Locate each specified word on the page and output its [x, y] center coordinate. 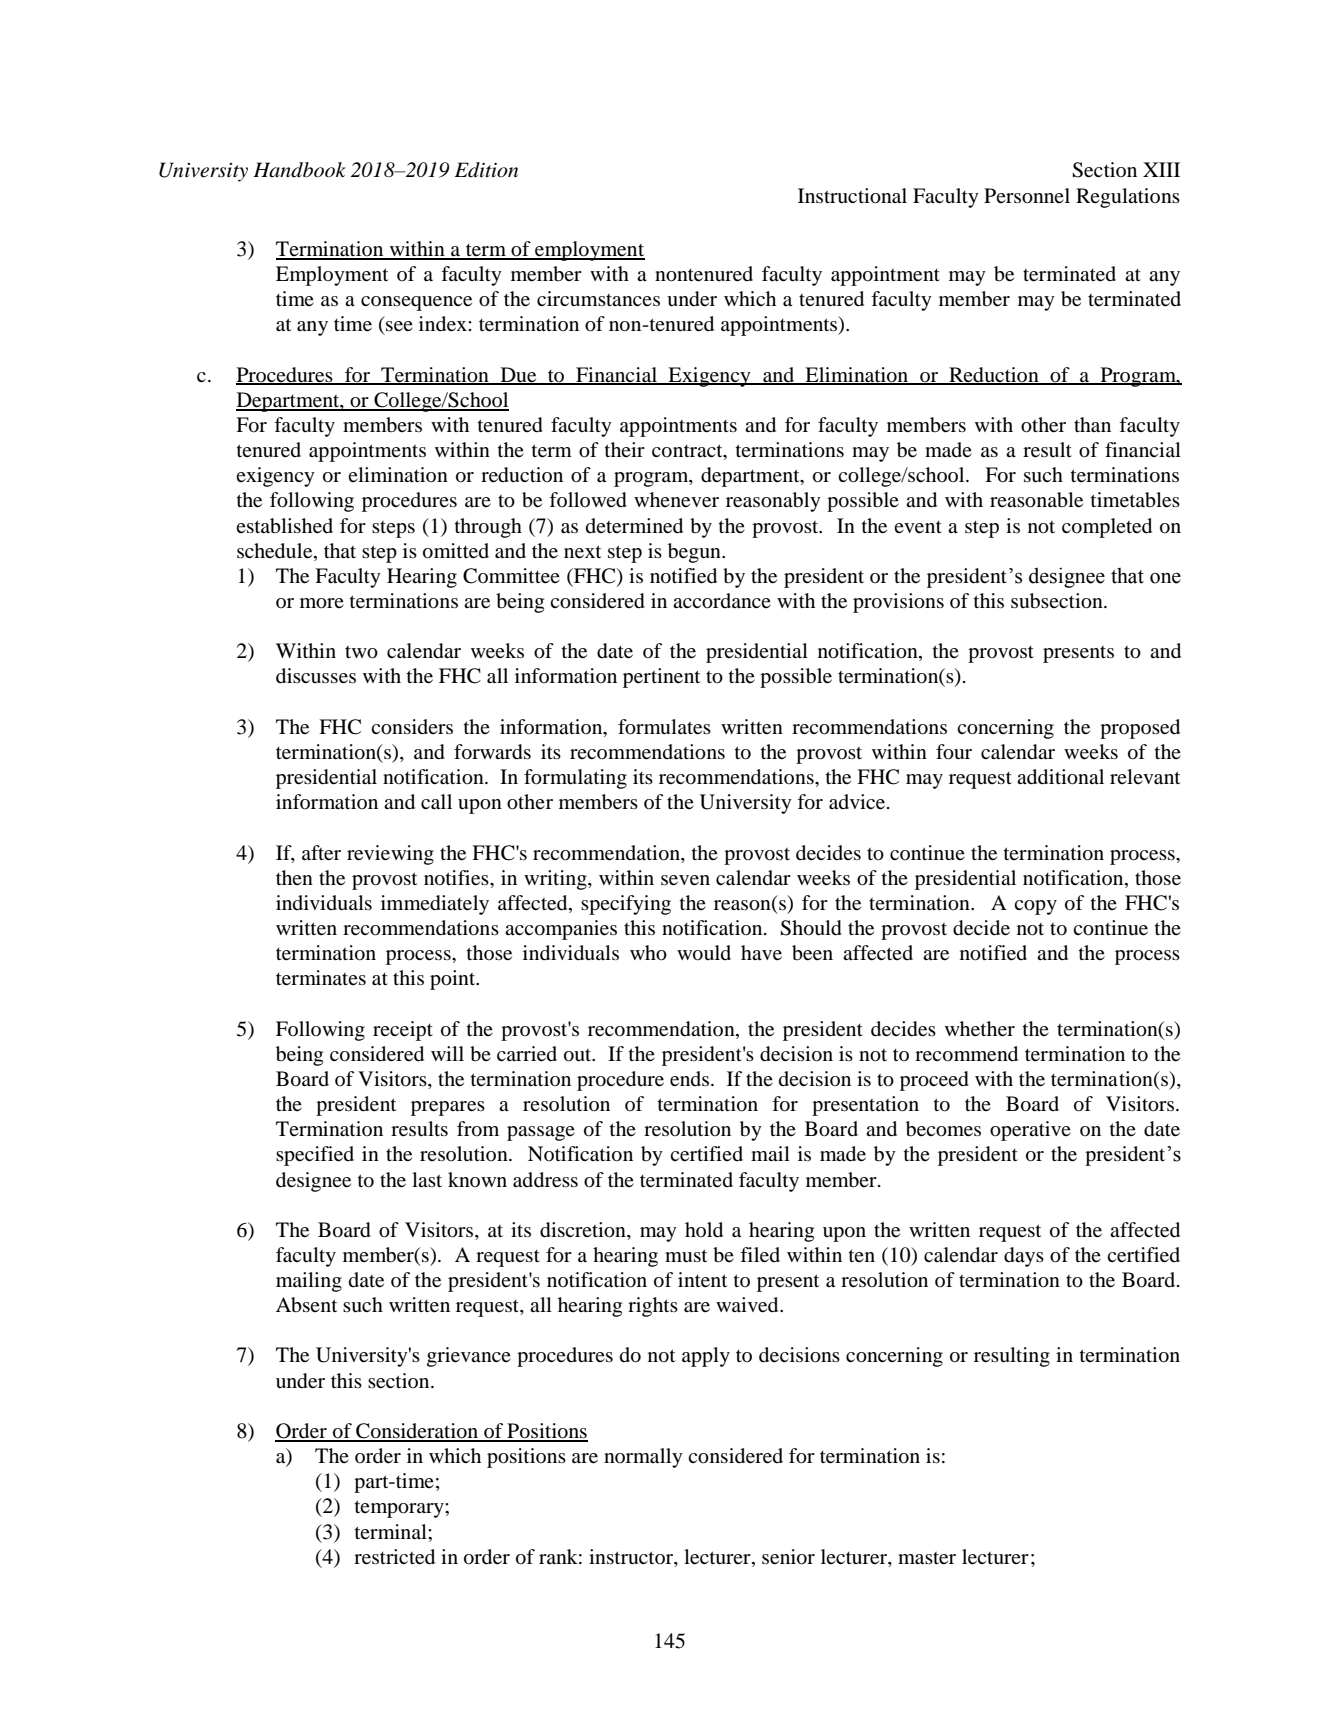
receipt [403, 1031]
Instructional [852, 196]
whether [980, 1029]
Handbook [299, 170]
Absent [306, 1305]
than [1092, 425]
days [1024, 1257]
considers [412, 727]
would [704, 953]
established [284, 526]
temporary [400, 1509]
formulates [664, 727]
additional [1060, 777]
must [686, 1255]
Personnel [1027, 196]
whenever [676, 500]
